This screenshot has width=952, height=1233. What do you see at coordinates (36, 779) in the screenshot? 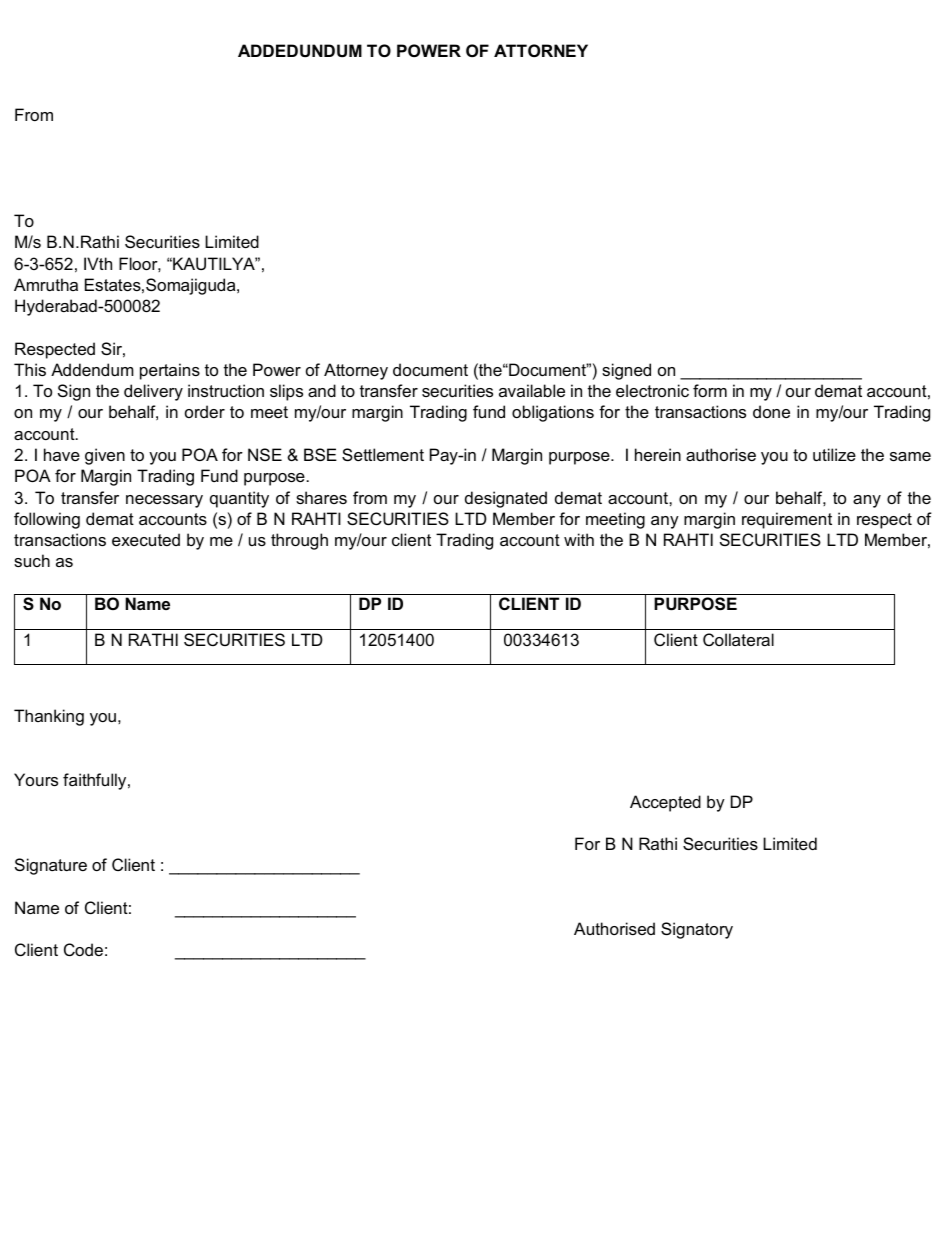
I see `Yours` at bounding box center [36, 779].
